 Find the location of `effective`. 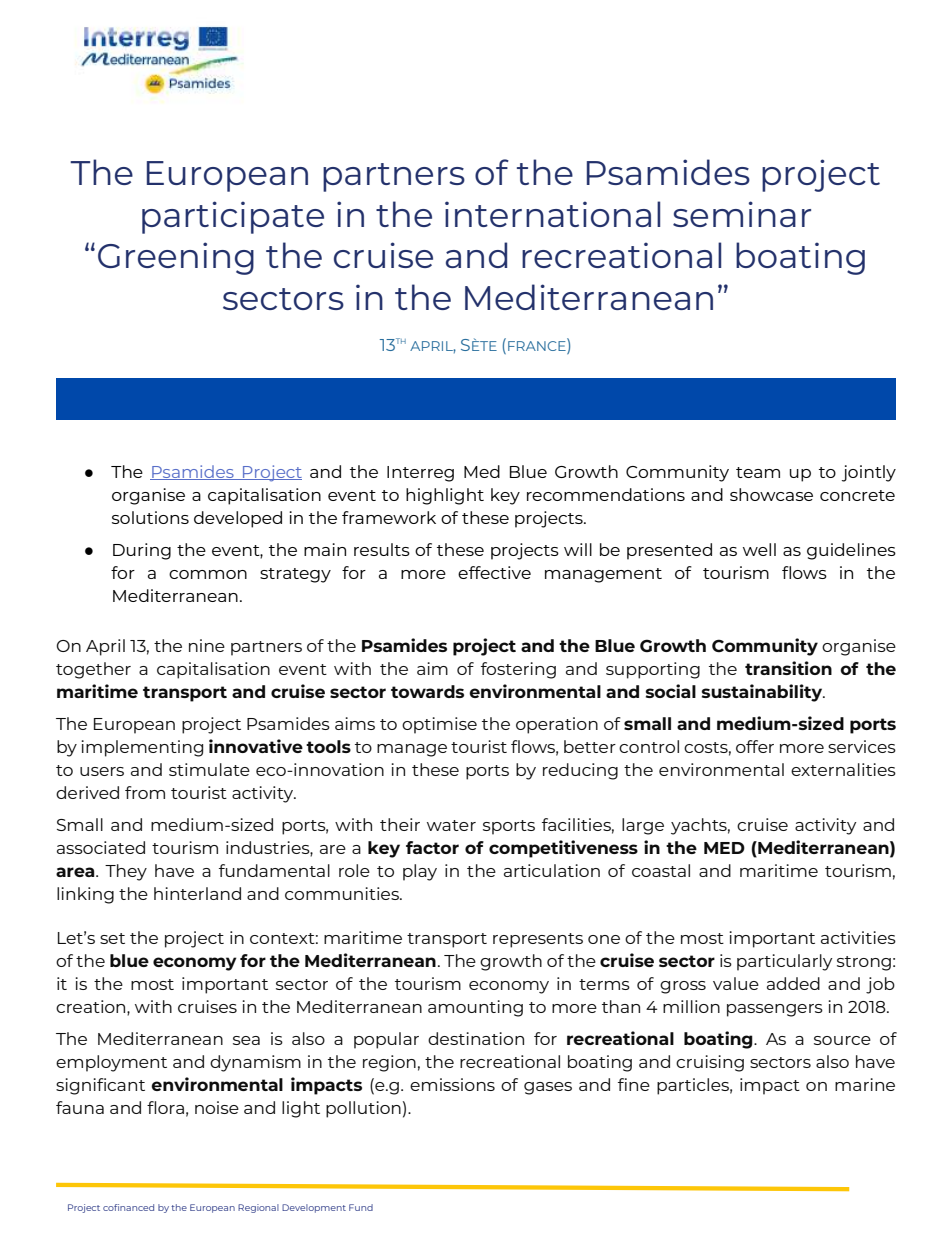

effective is located at coordinates (494, 572).
